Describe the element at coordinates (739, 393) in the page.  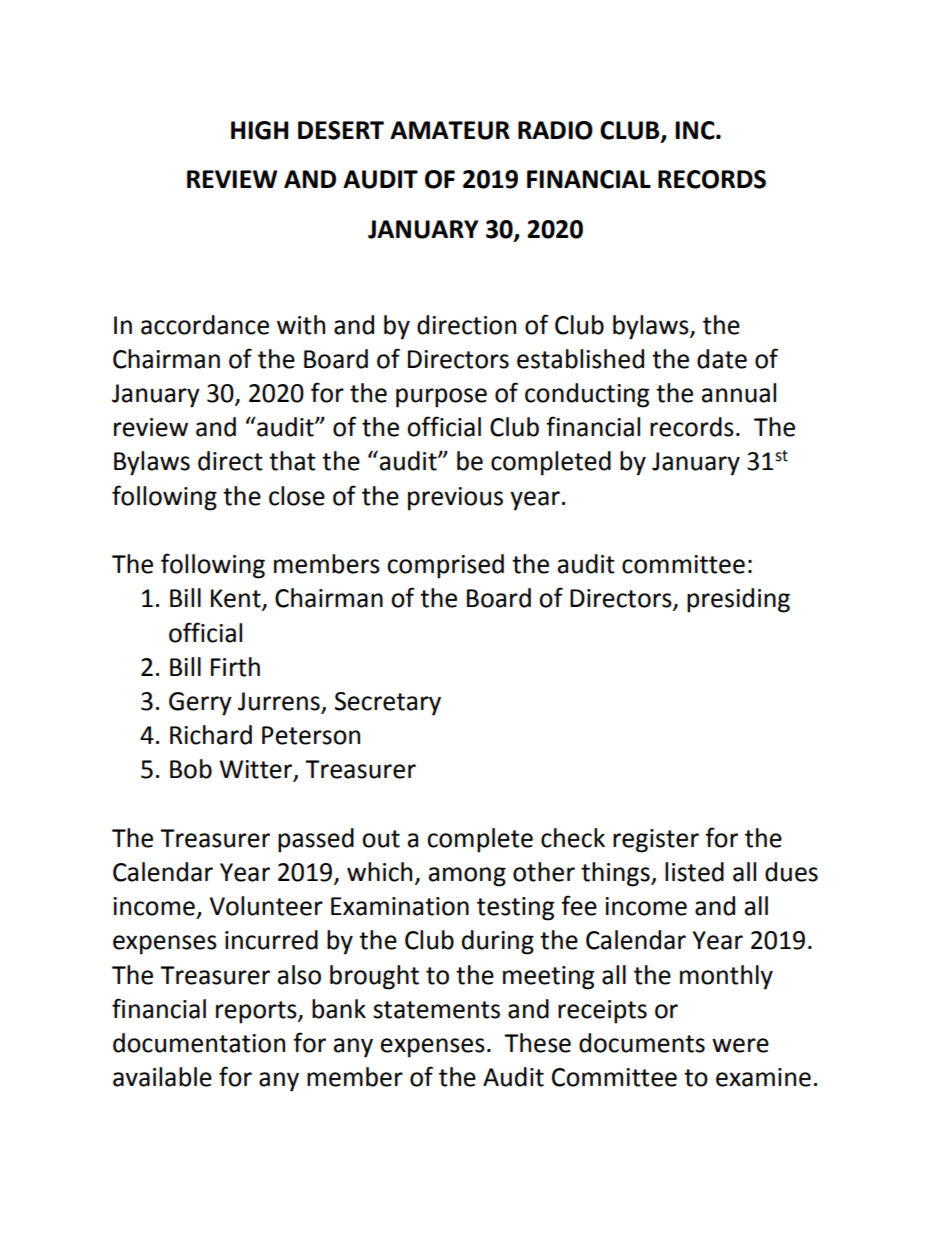
I see `annual` at that location.
